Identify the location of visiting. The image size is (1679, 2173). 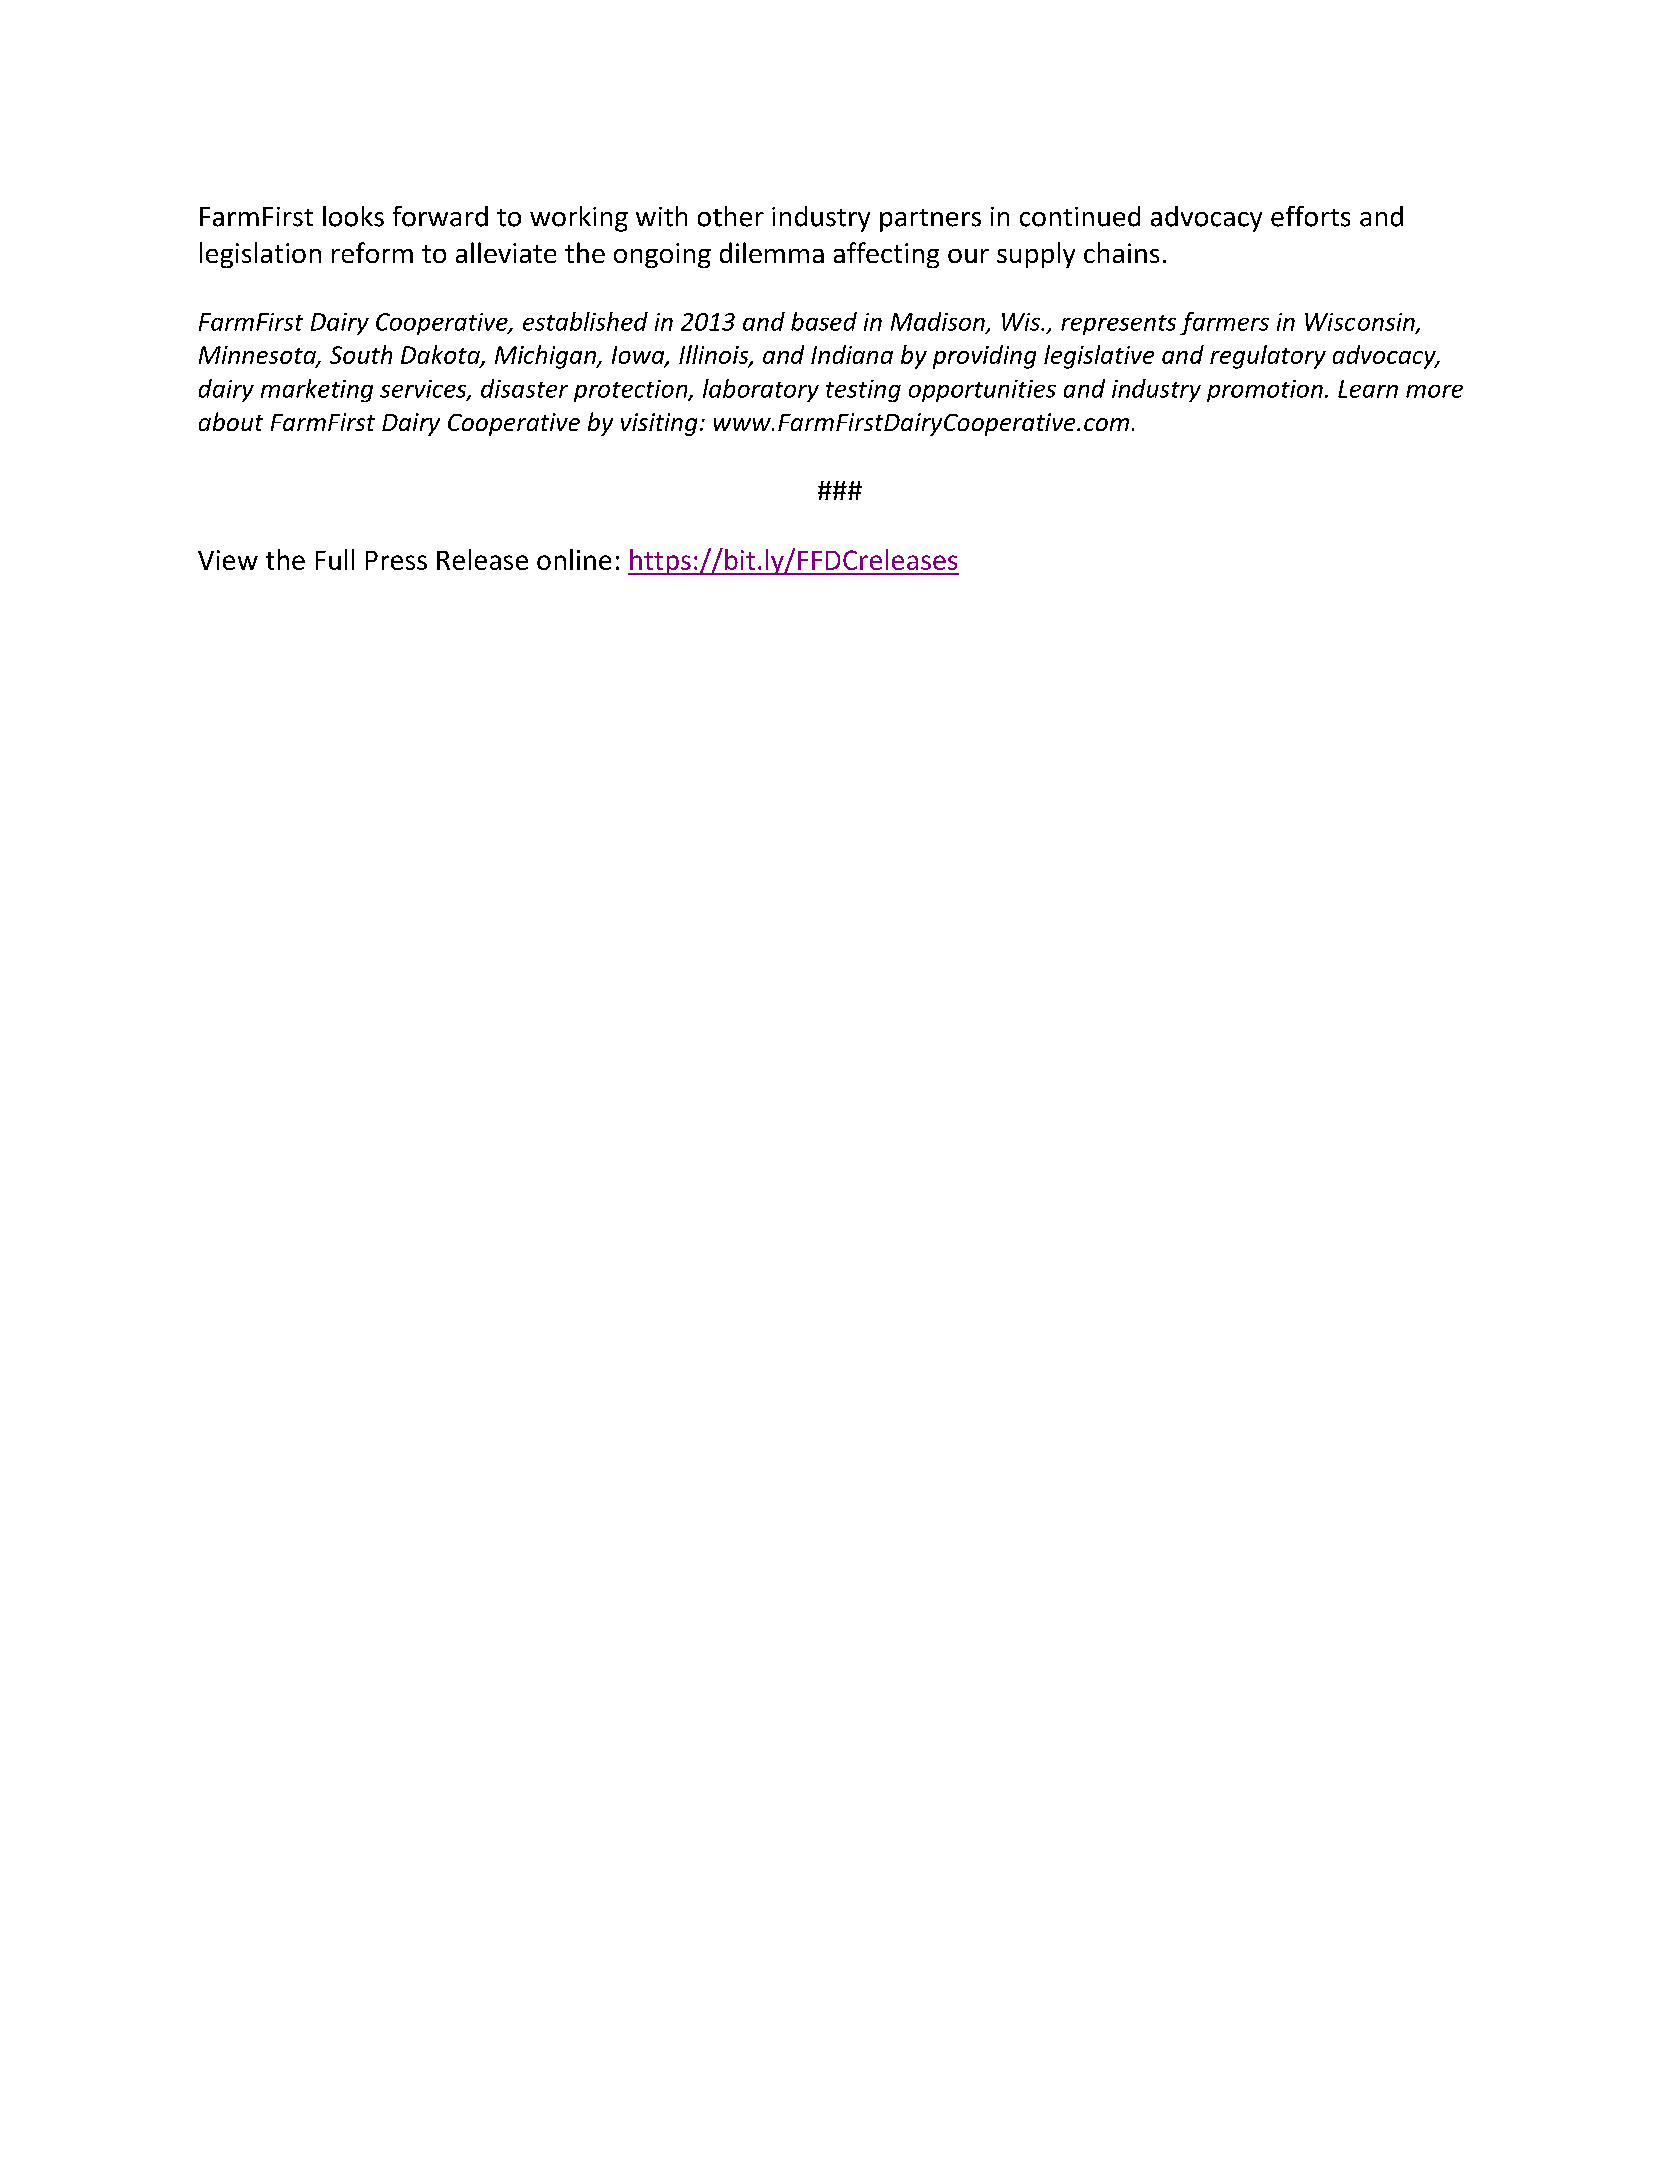
(659, 424).
